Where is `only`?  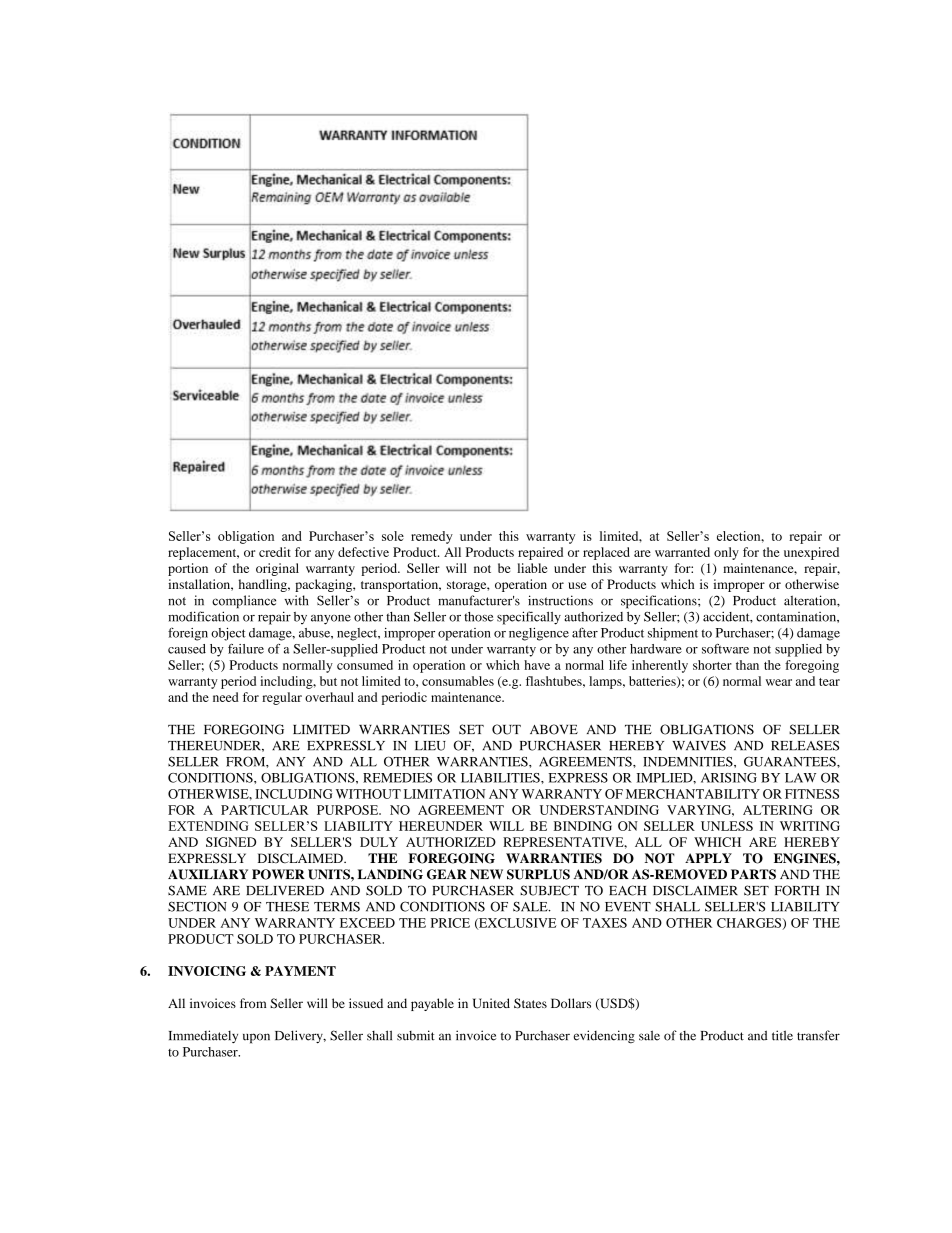
only is located at coordinates (726, 553).
